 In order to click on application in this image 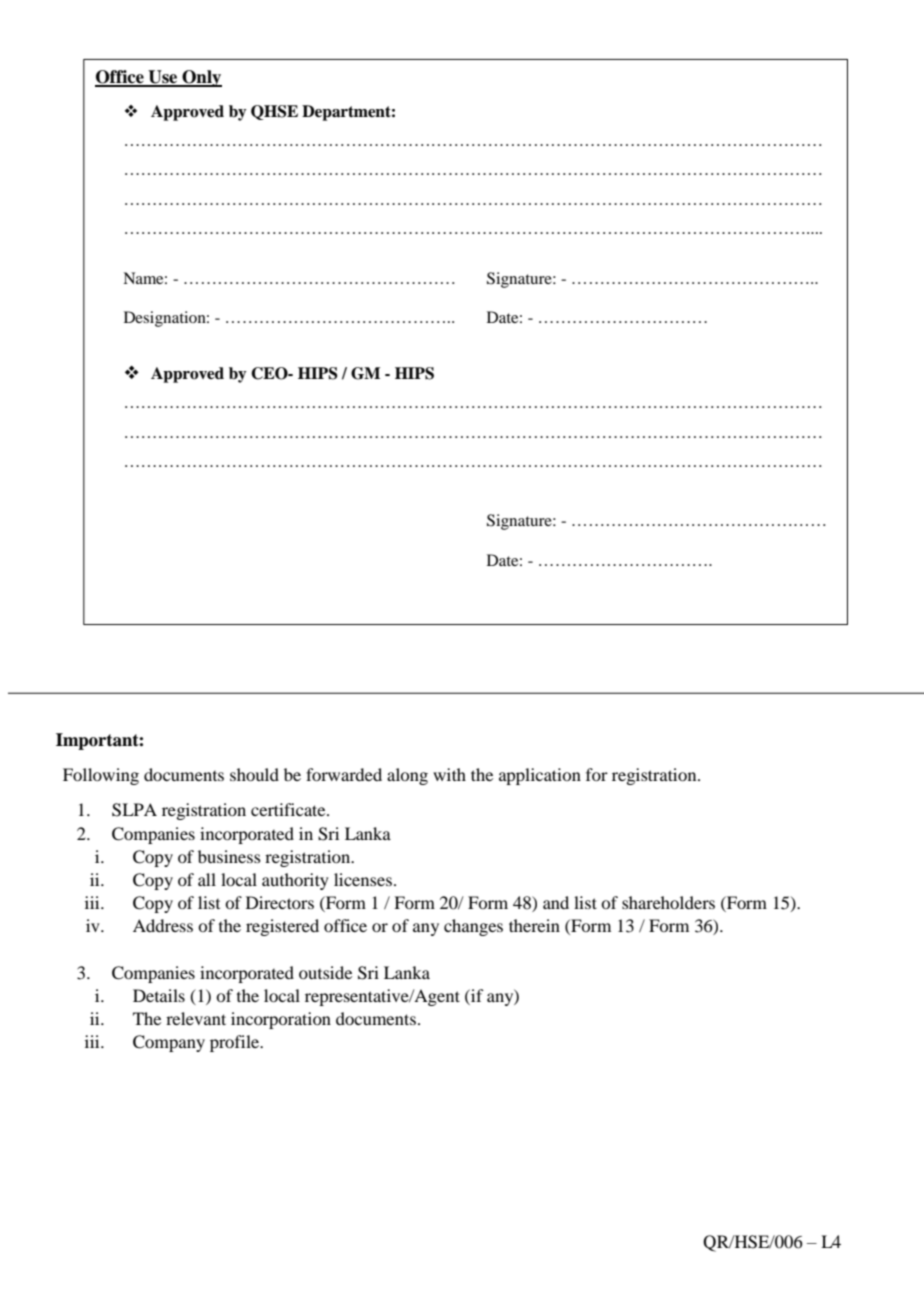, I will do `click(540, 776)`.
